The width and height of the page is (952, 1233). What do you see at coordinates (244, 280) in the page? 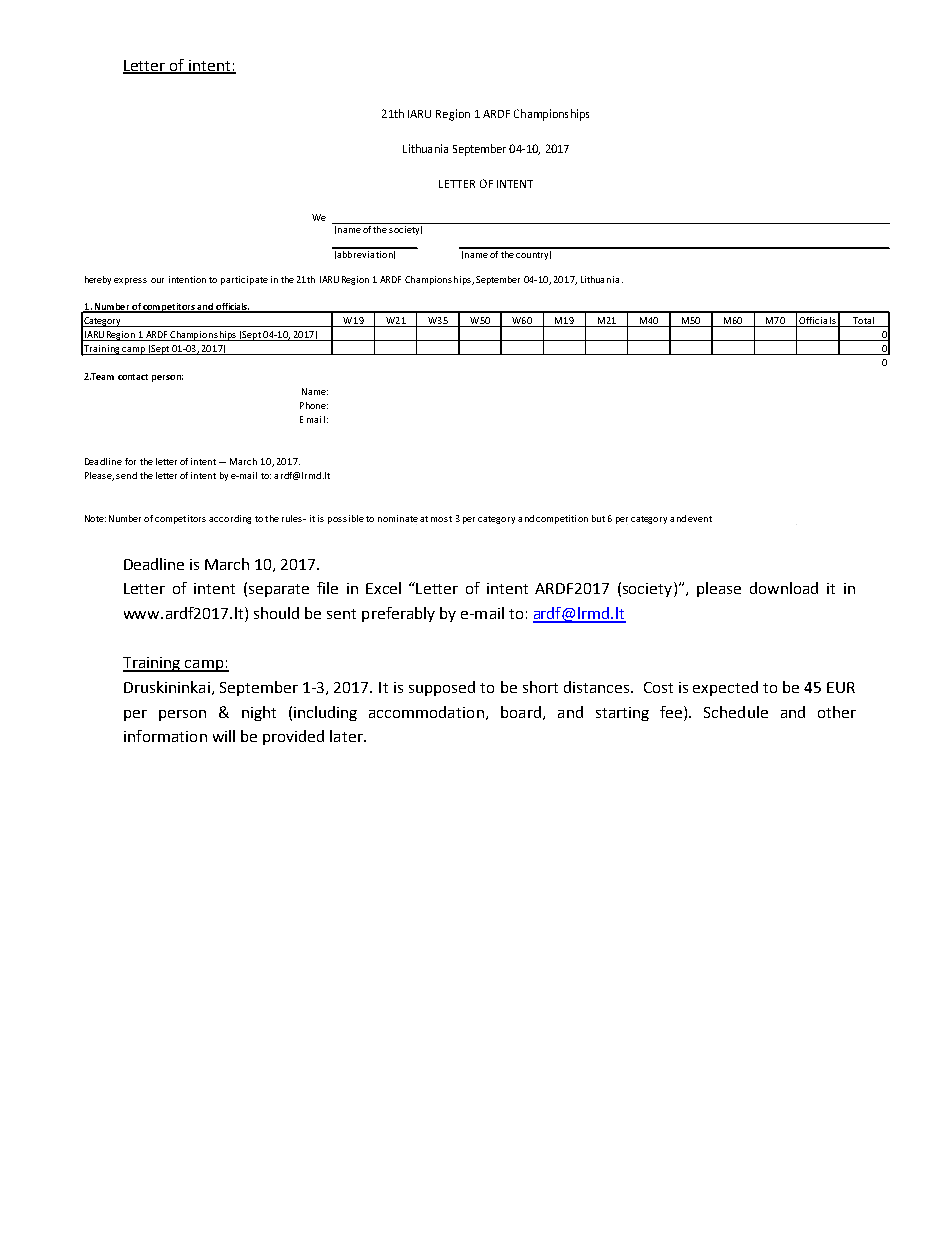
I see `participate` at bounding box center [244, 280].
